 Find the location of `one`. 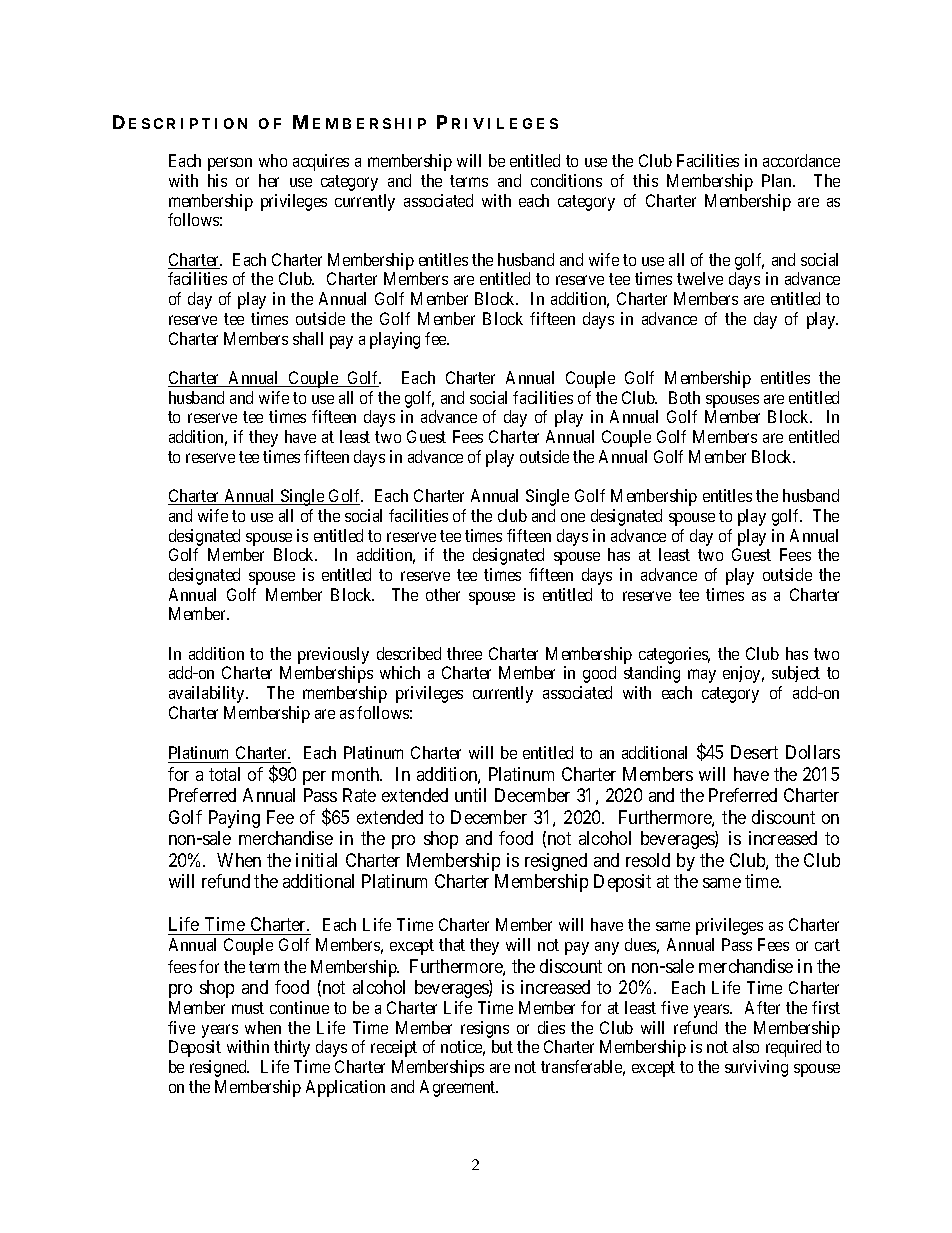

one is located at coordinates (573, 517).
